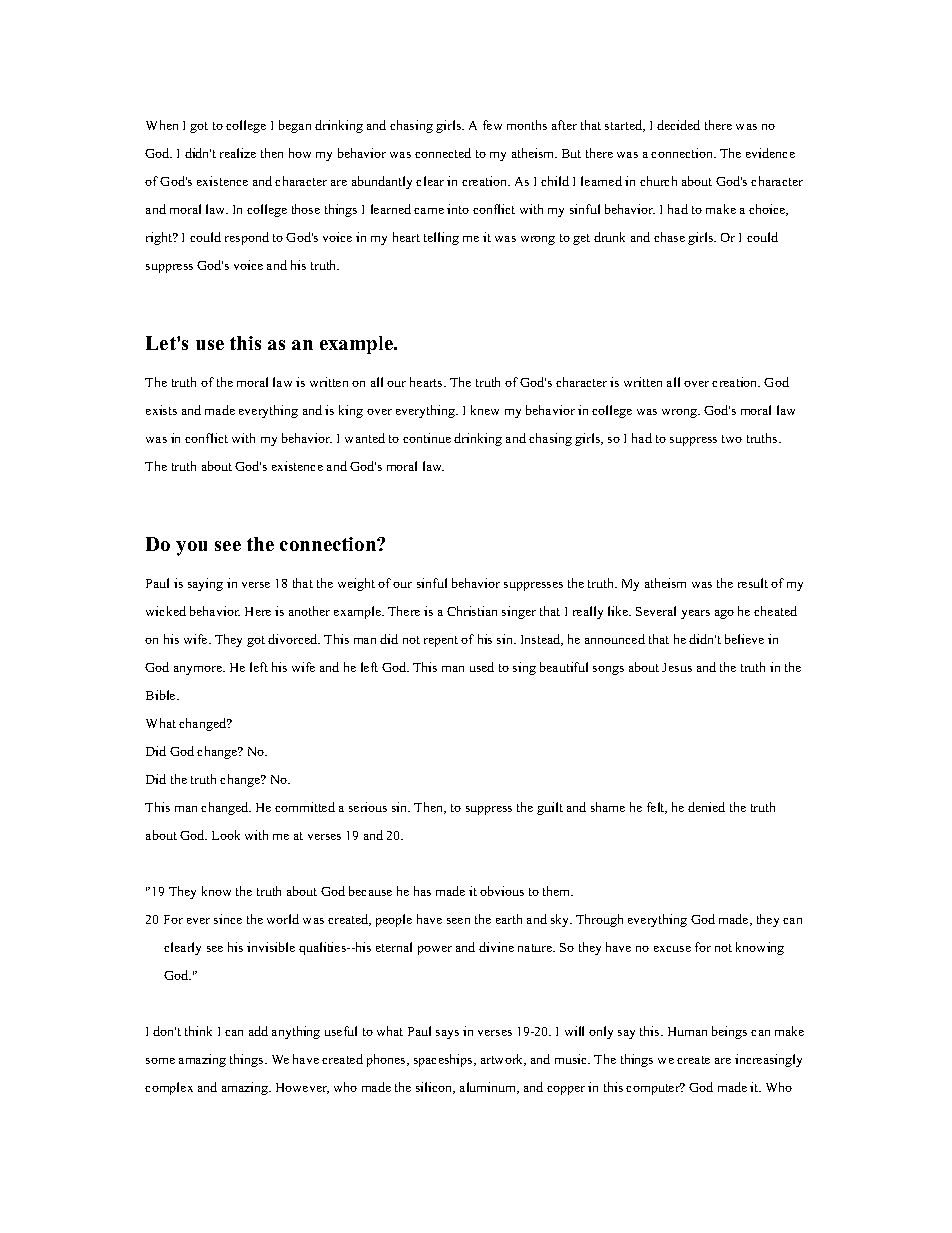  Describe the element at coordinates (678, 125) in the screenshot. I see `decided` at that location.
